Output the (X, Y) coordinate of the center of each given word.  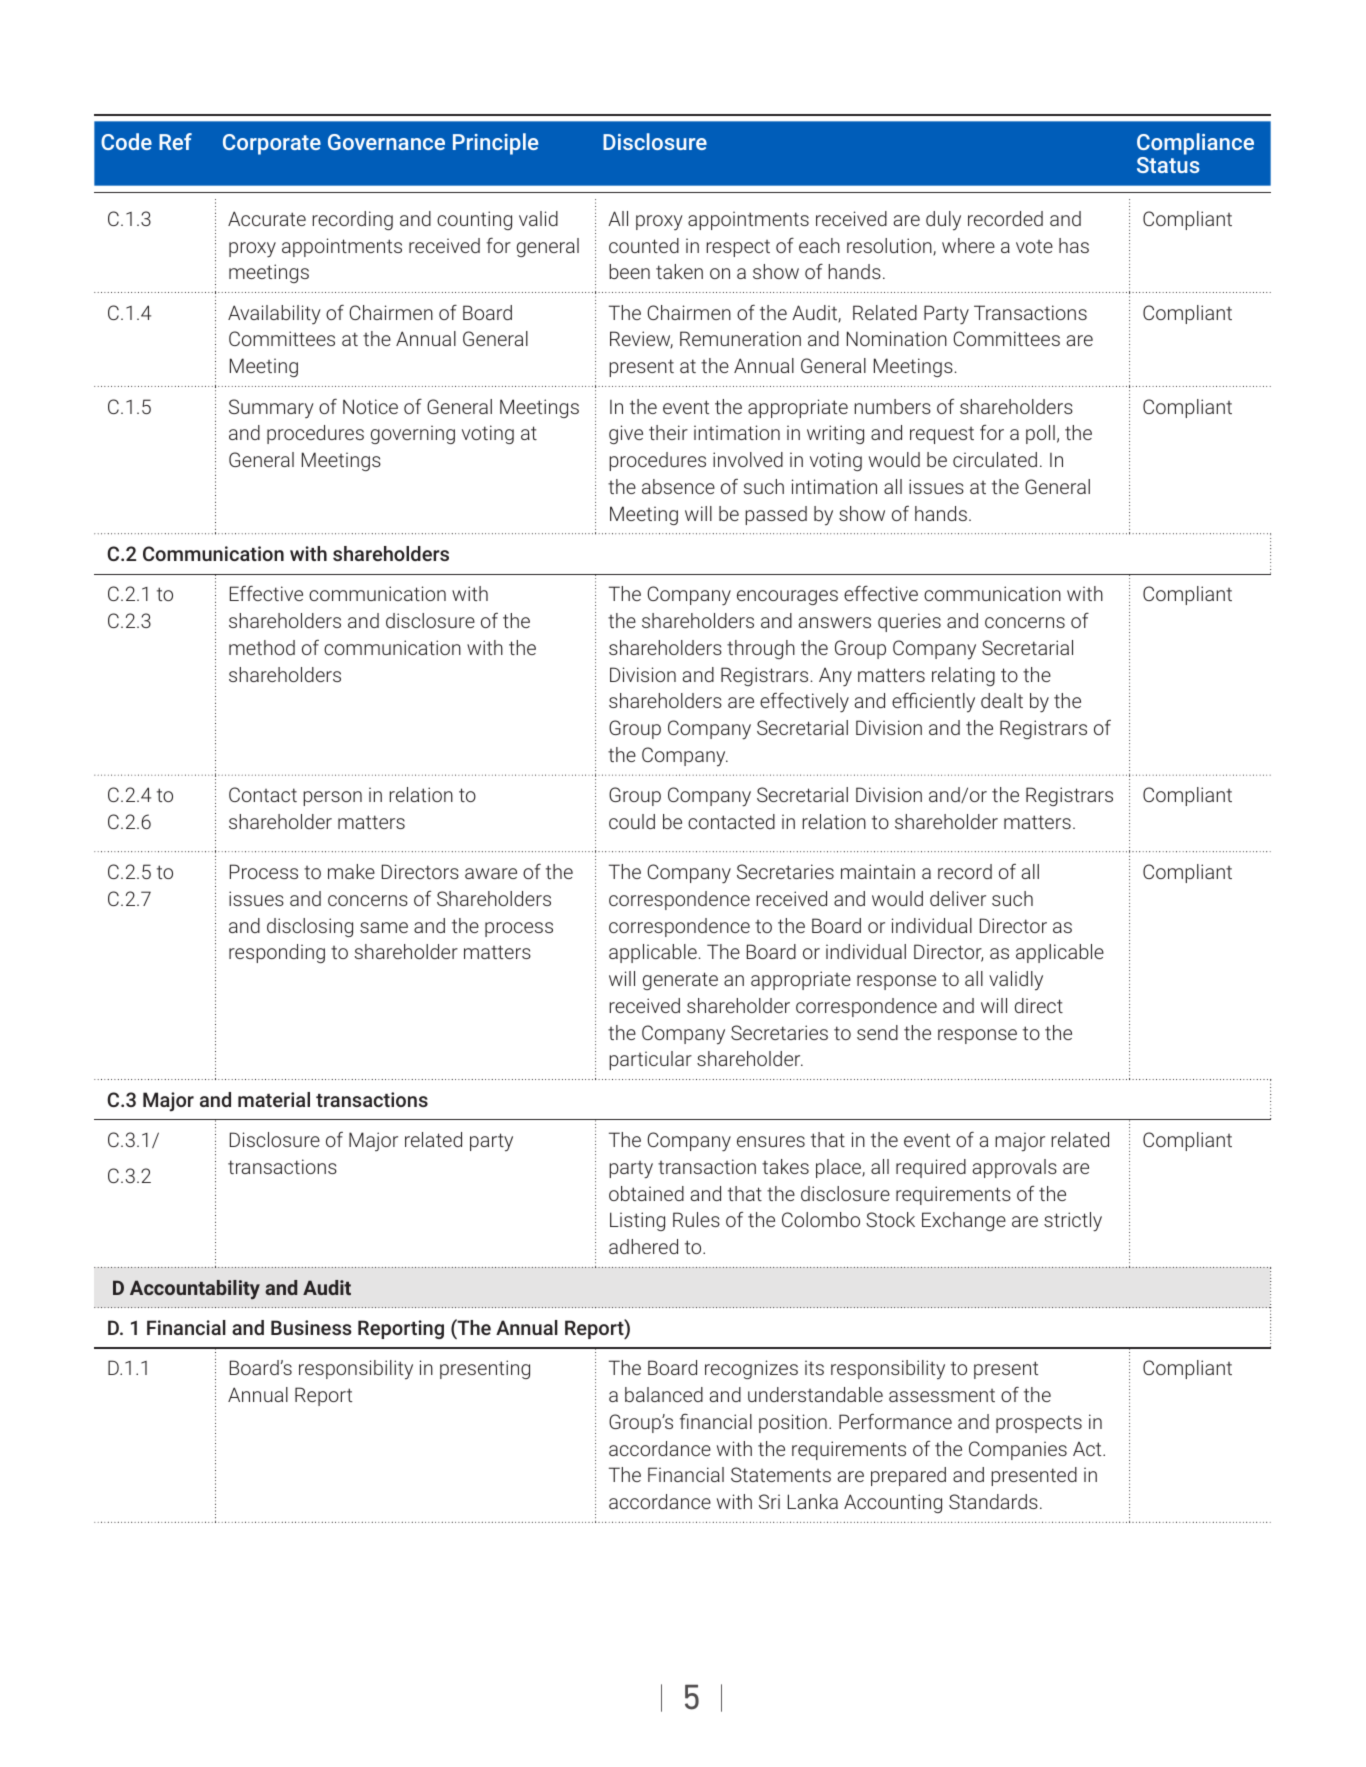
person (332, 798)
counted (644, 245)
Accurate (267, 218)
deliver (958, 898)
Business (311, 1327)
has (1074, 245)
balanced (664, 1394)
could (632, 821)
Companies (1018, 1450)
